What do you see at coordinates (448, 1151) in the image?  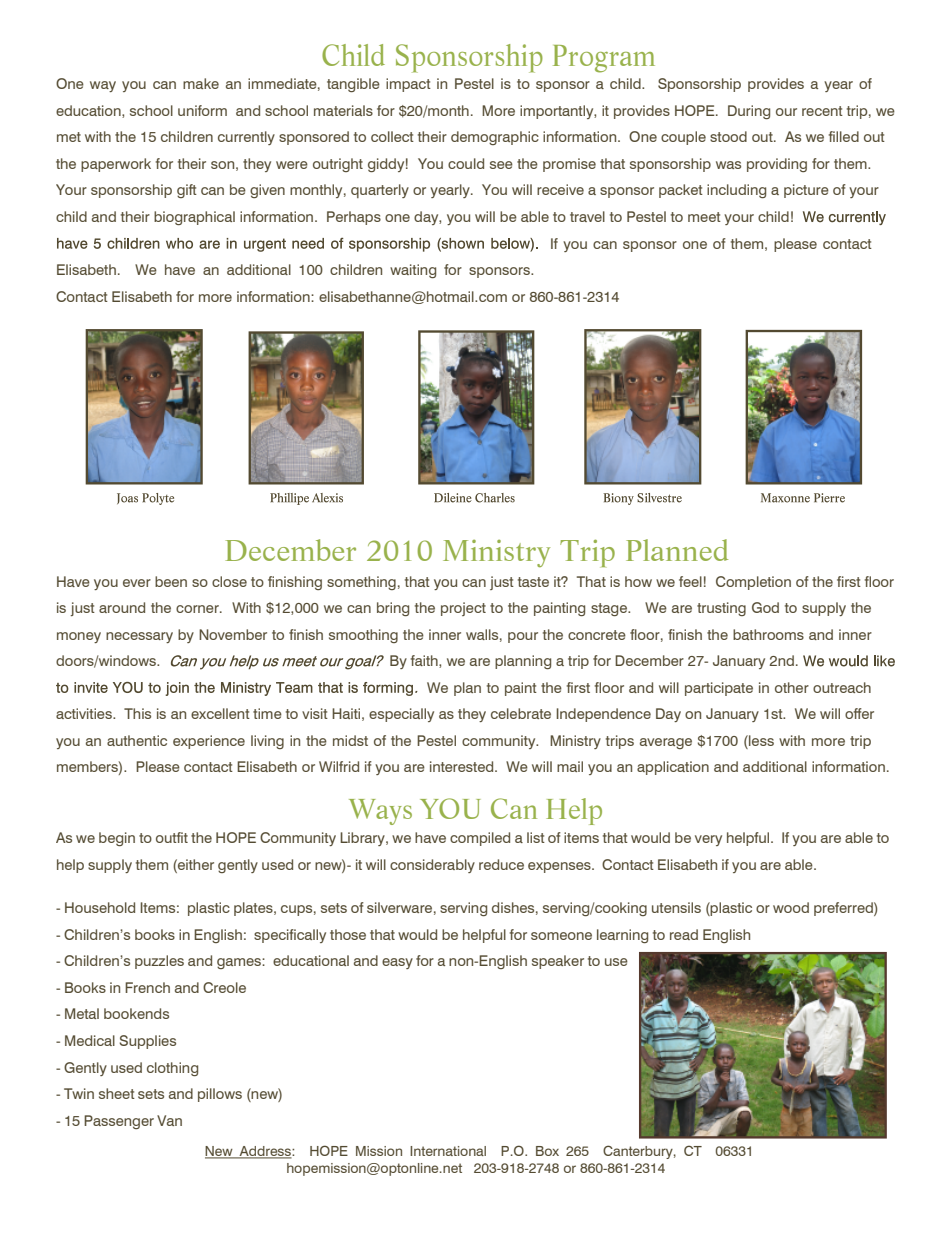 I see `International` at bounding box center [448, 1151].
